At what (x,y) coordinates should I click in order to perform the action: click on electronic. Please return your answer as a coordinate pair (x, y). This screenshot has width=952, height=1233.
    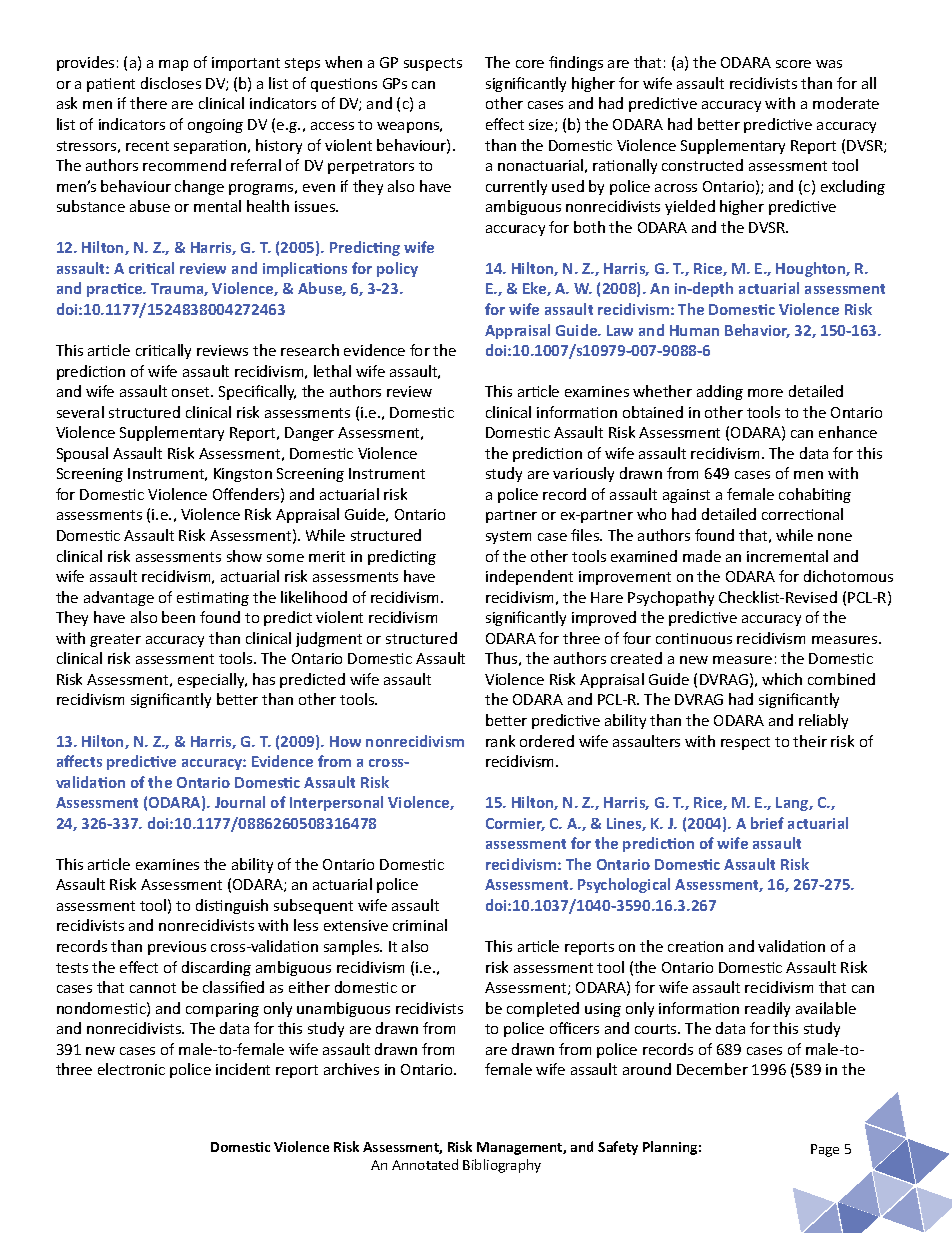
    Looking at the image, I should click on (131, 1069).
